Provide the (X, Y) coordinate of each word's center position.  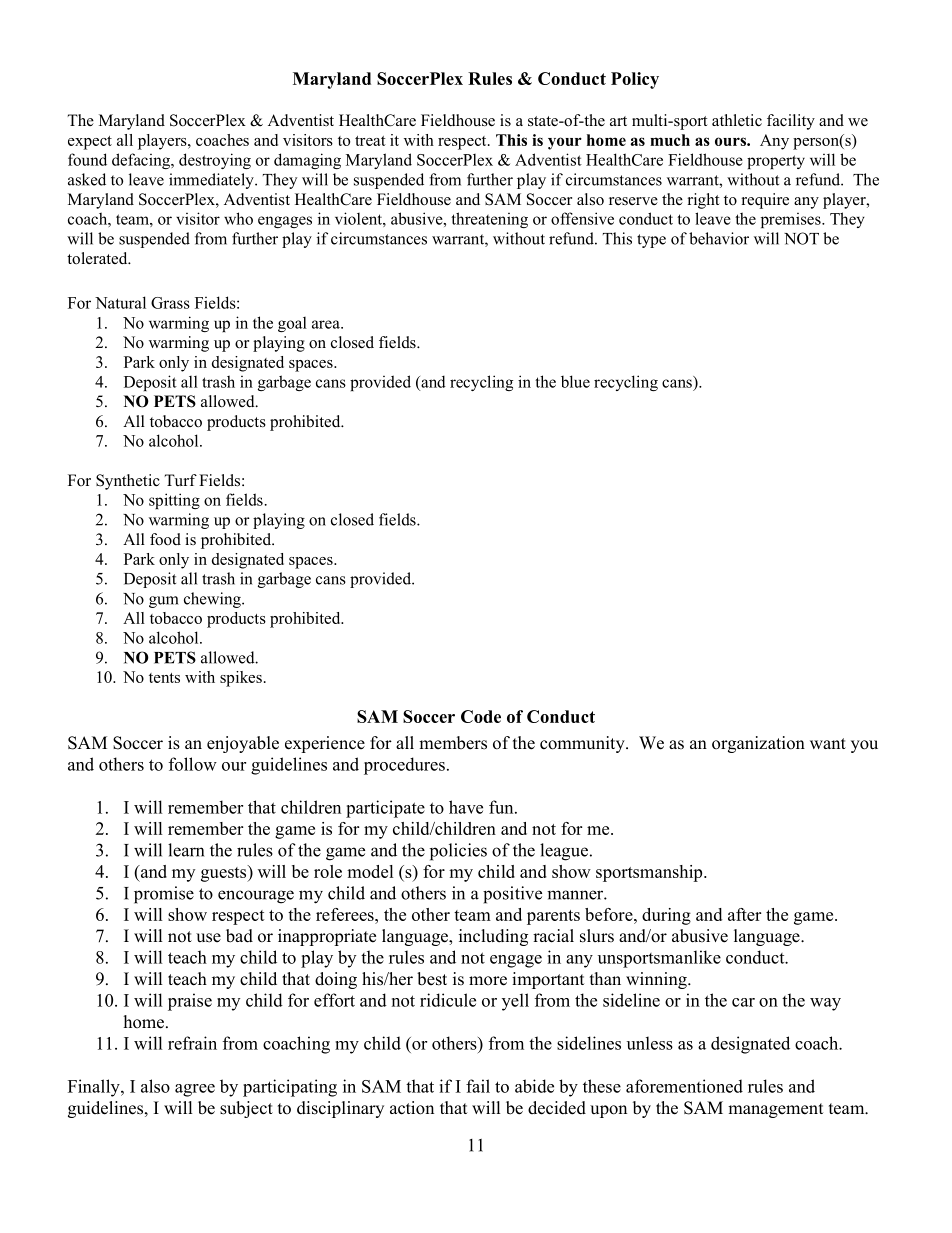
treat (370, 141)
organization (758, 744)
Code (481, 716)
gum (163, 602)
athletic (737, 120)
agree (195, 1090)
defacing (142, 161)
